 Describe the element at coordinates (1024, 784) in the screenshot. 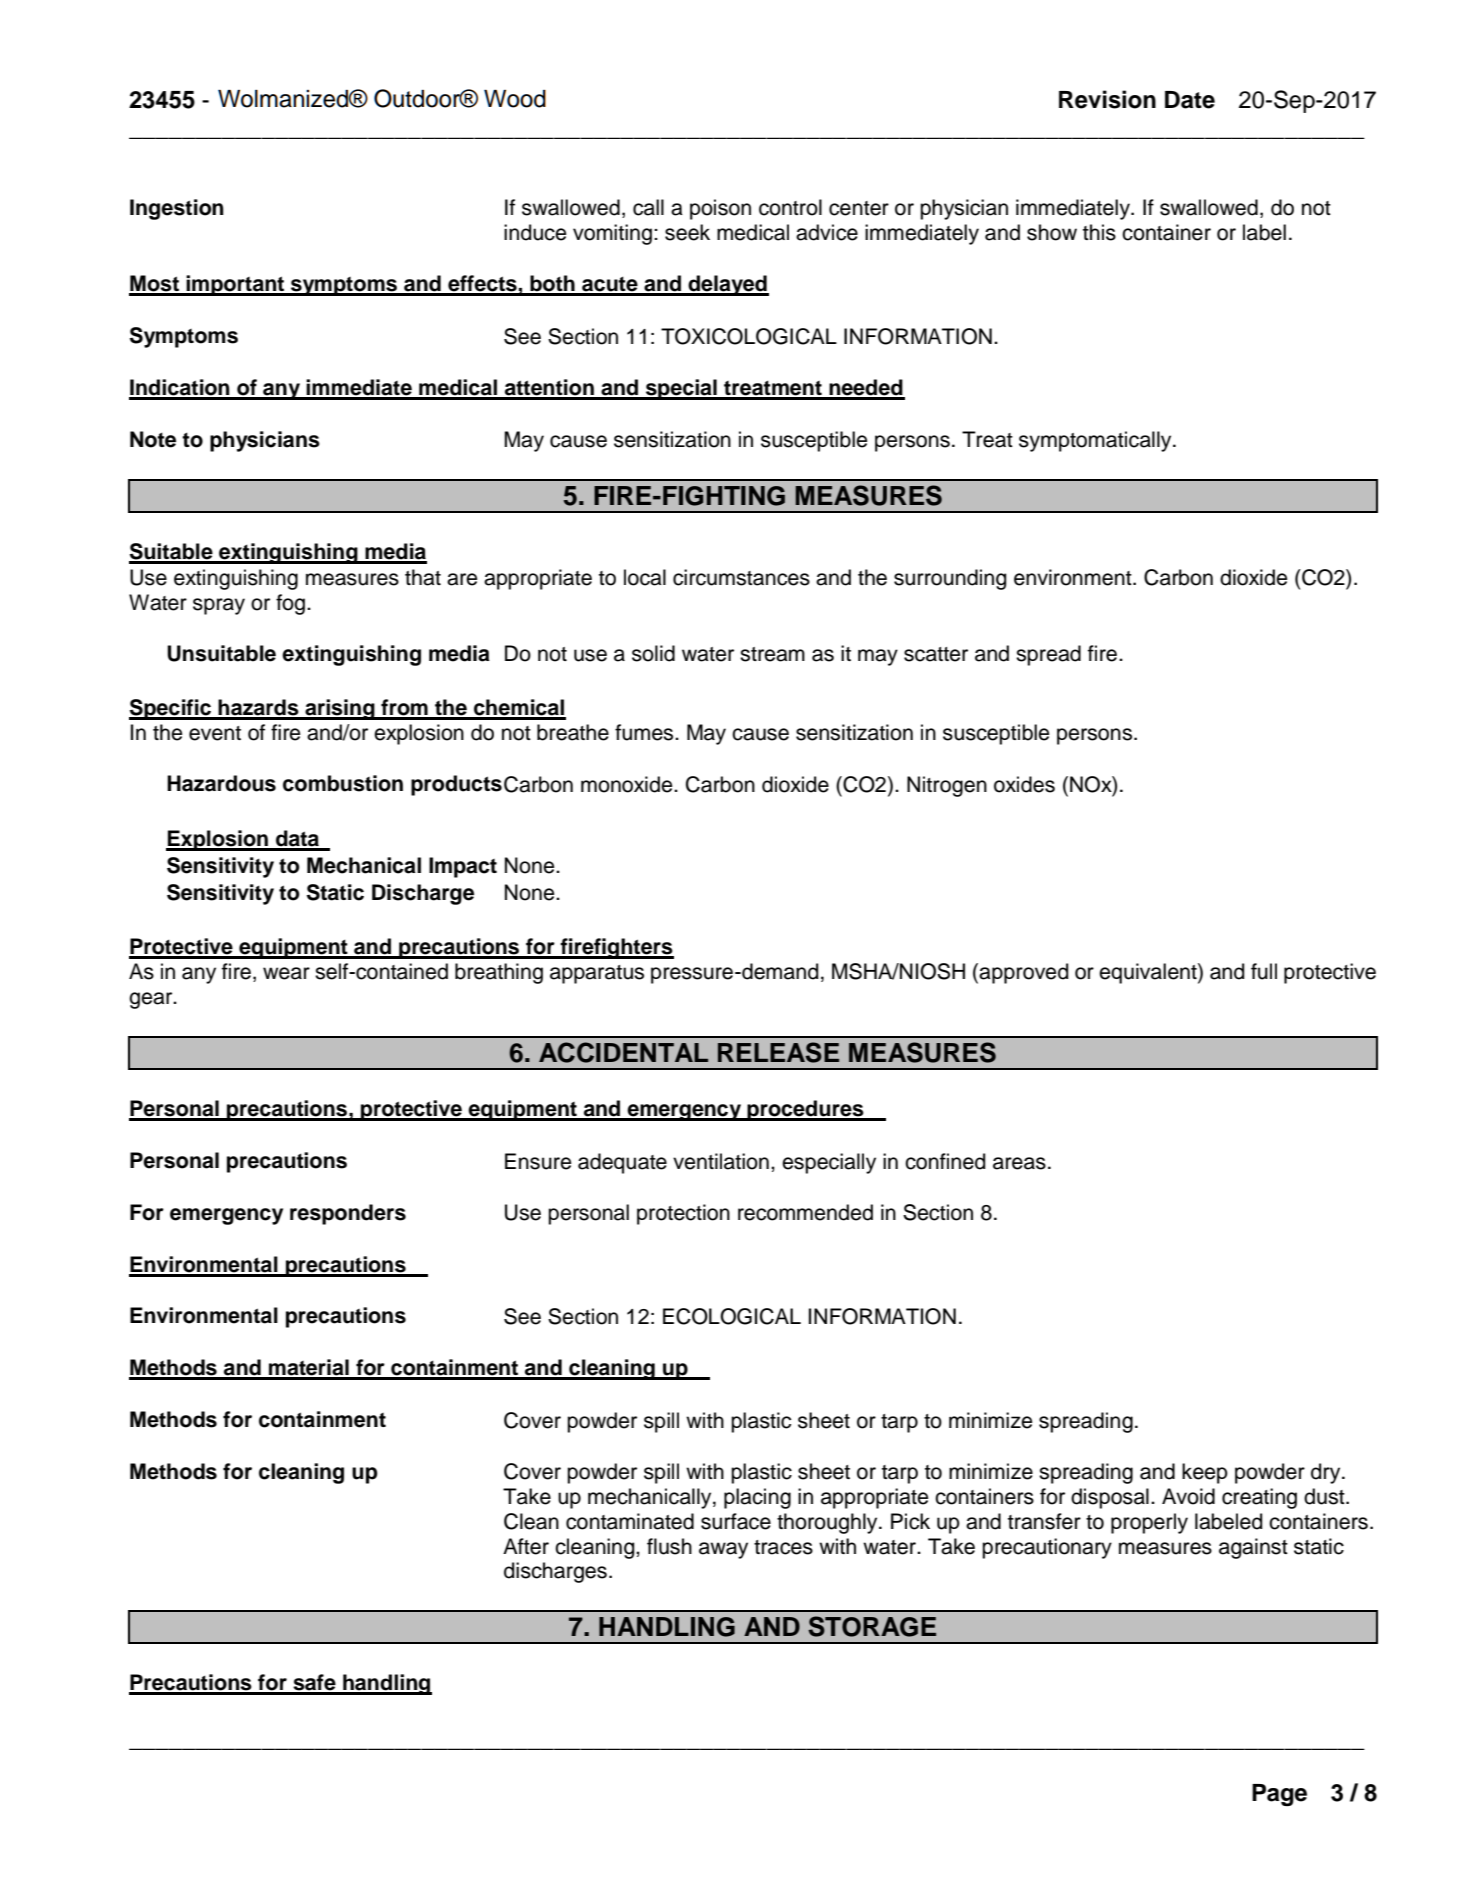

I see `oxides` at that location.
